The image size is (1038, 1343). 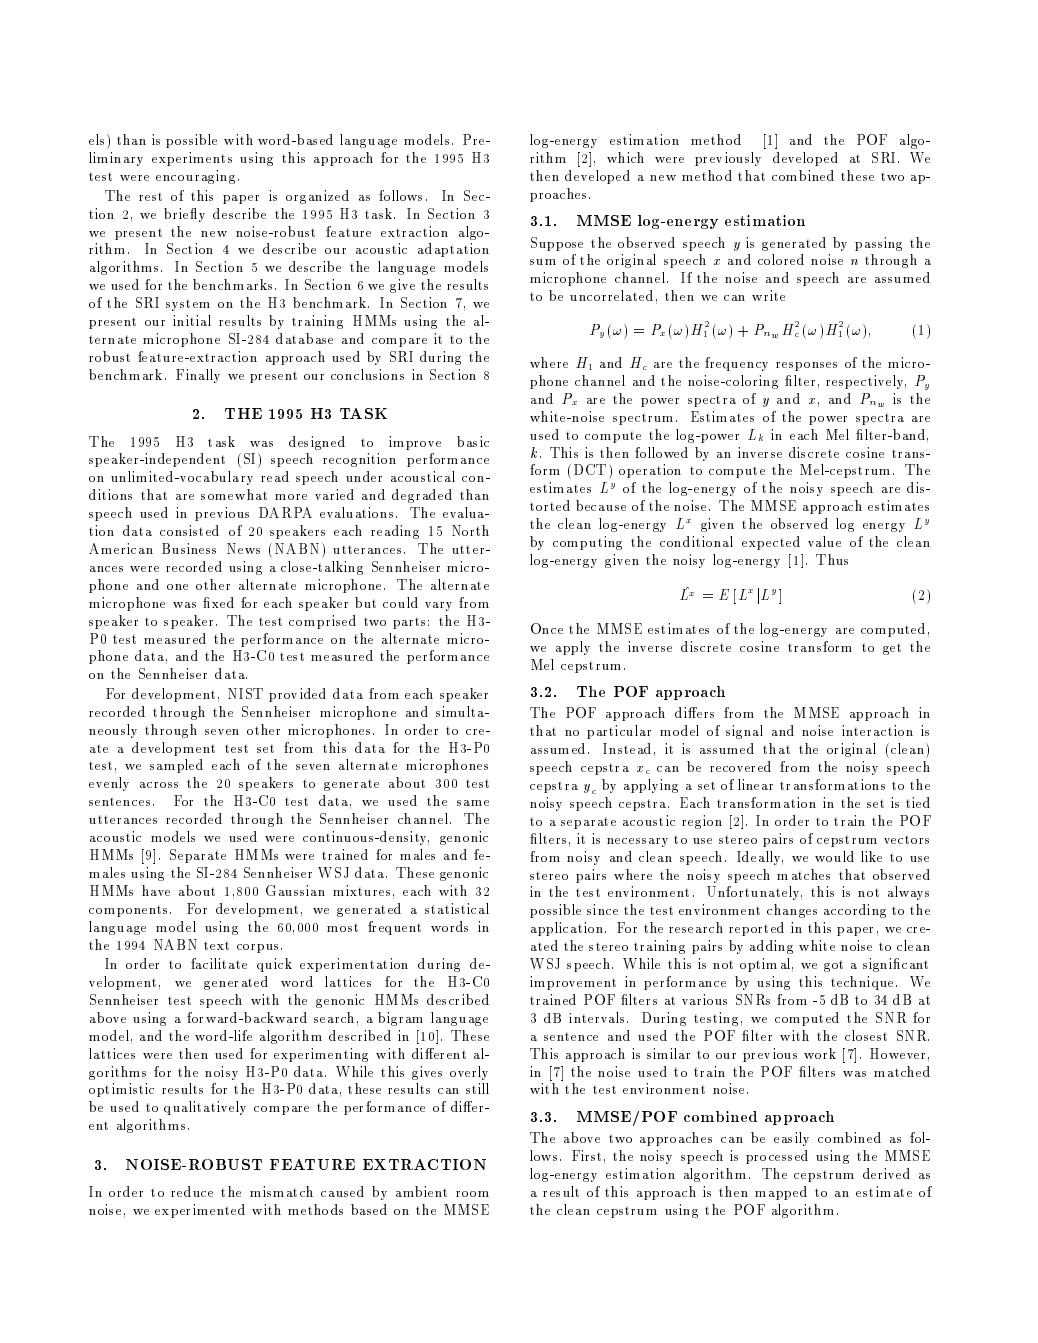 What do you see at coordinates (195, 177) in the document?
I see `encouraging` at bounding box center [195, 177].
